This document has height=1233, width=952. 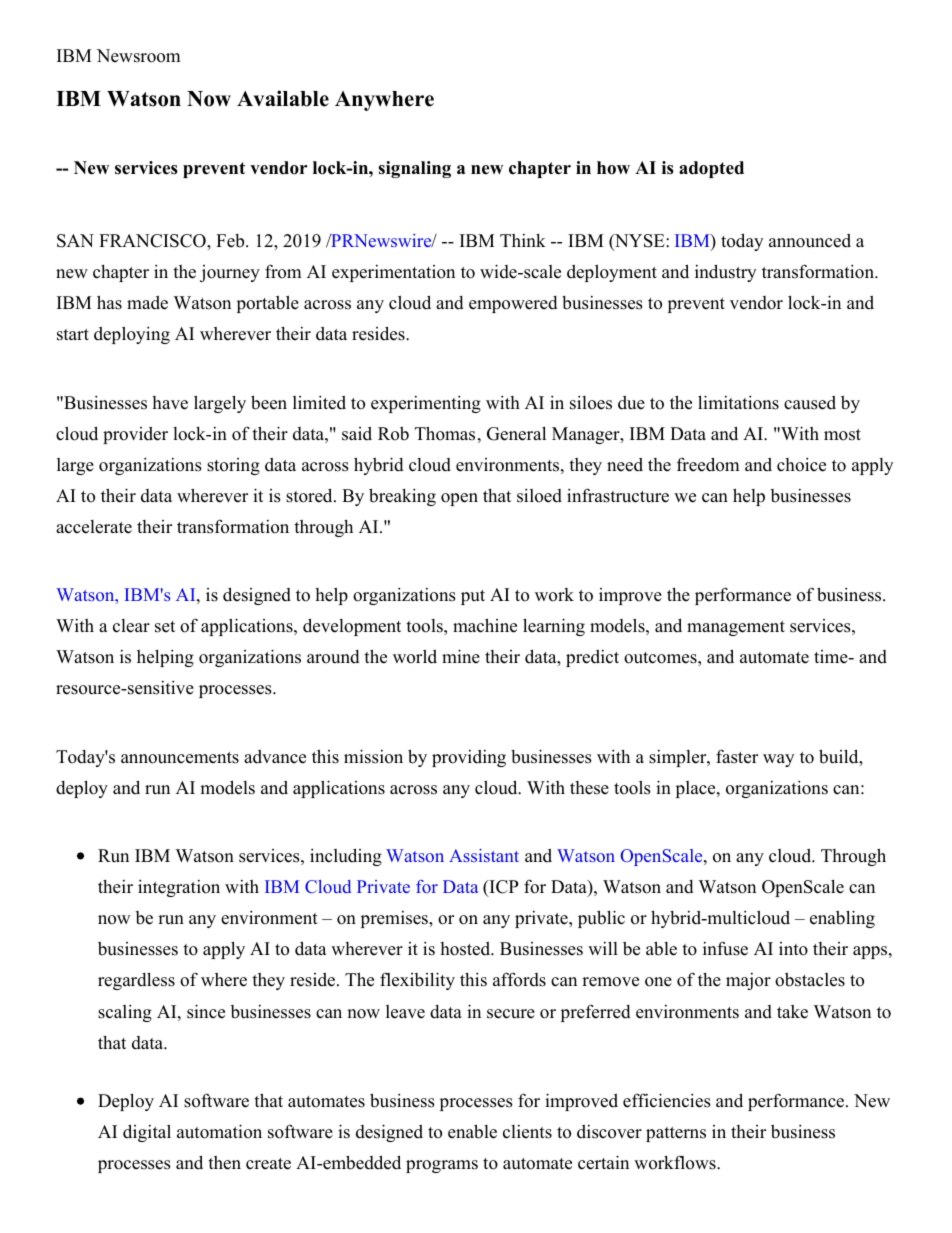 What do you see at coordinates (139, 56) in the document?
I see `Newsroom` at bounding box center [139, 56].
